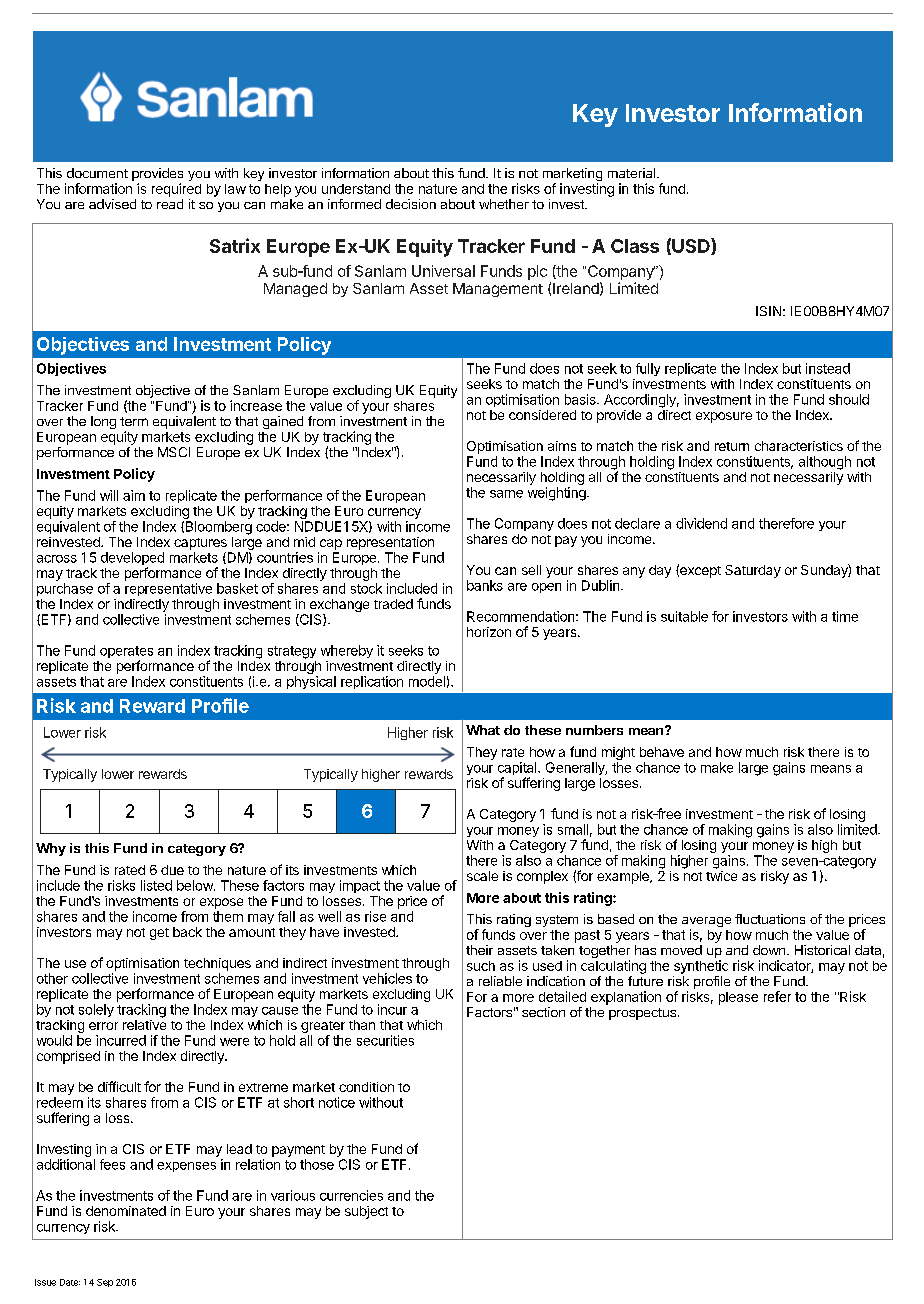 This screenshot has height=1304, width=924. I want to click on subject, so click(366, 1212).
